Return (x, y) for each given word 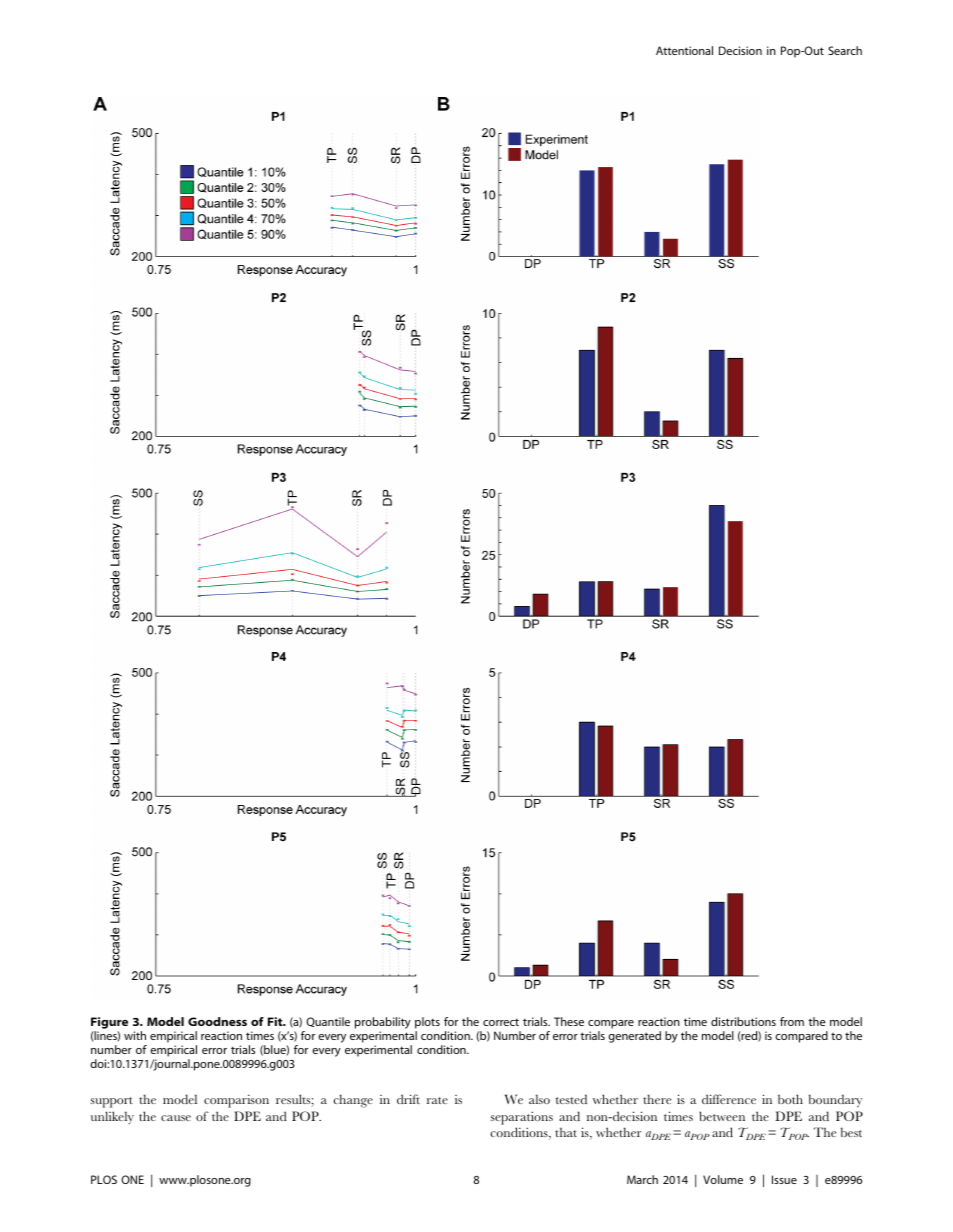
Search (845, 50)
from (792, 1021)
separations (522, 1118)
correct (501, 1022)
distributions (743, 1021)
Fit (276, 1021)
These (569, 1021)
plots (427, 1023)
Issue (784, 1179)
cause (176, 1118)
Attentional (684, 50)
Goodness (217, 1021)
